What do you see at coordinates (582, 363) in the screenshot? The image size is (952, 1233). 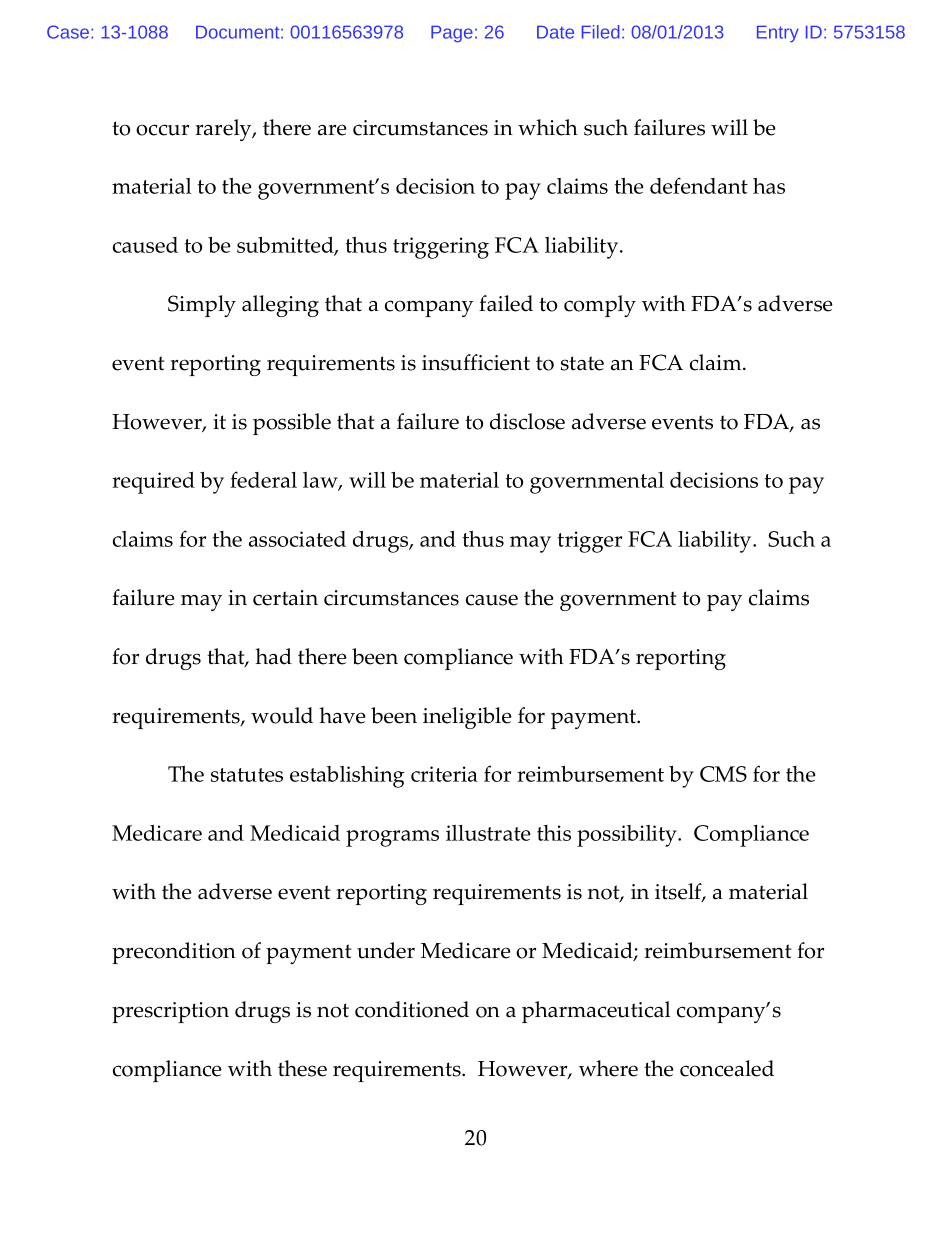 I see `state` at bounding box center [582, 363].
